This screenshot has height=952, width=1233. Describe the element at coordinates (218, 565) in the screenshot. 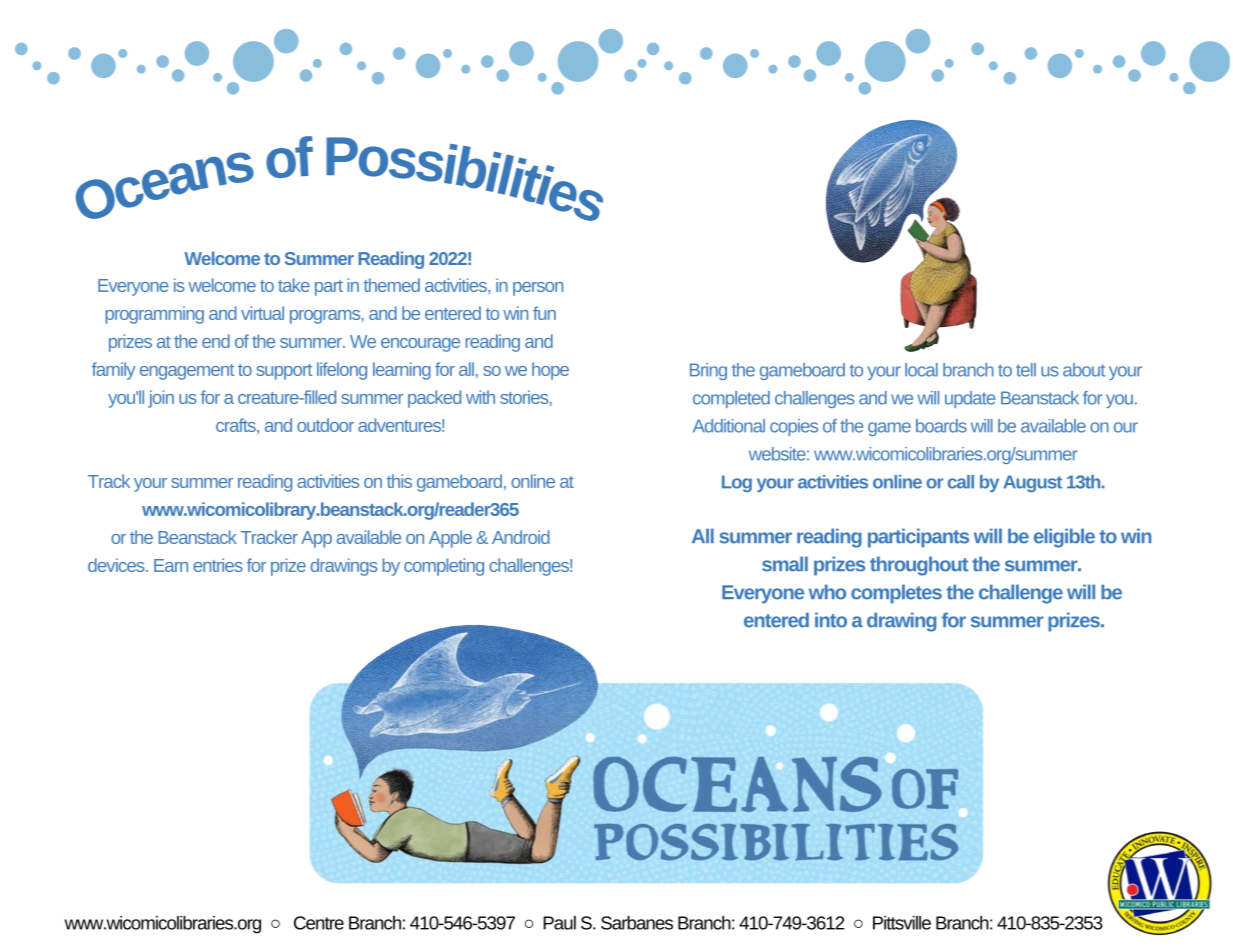

I see `entries` at that location.
